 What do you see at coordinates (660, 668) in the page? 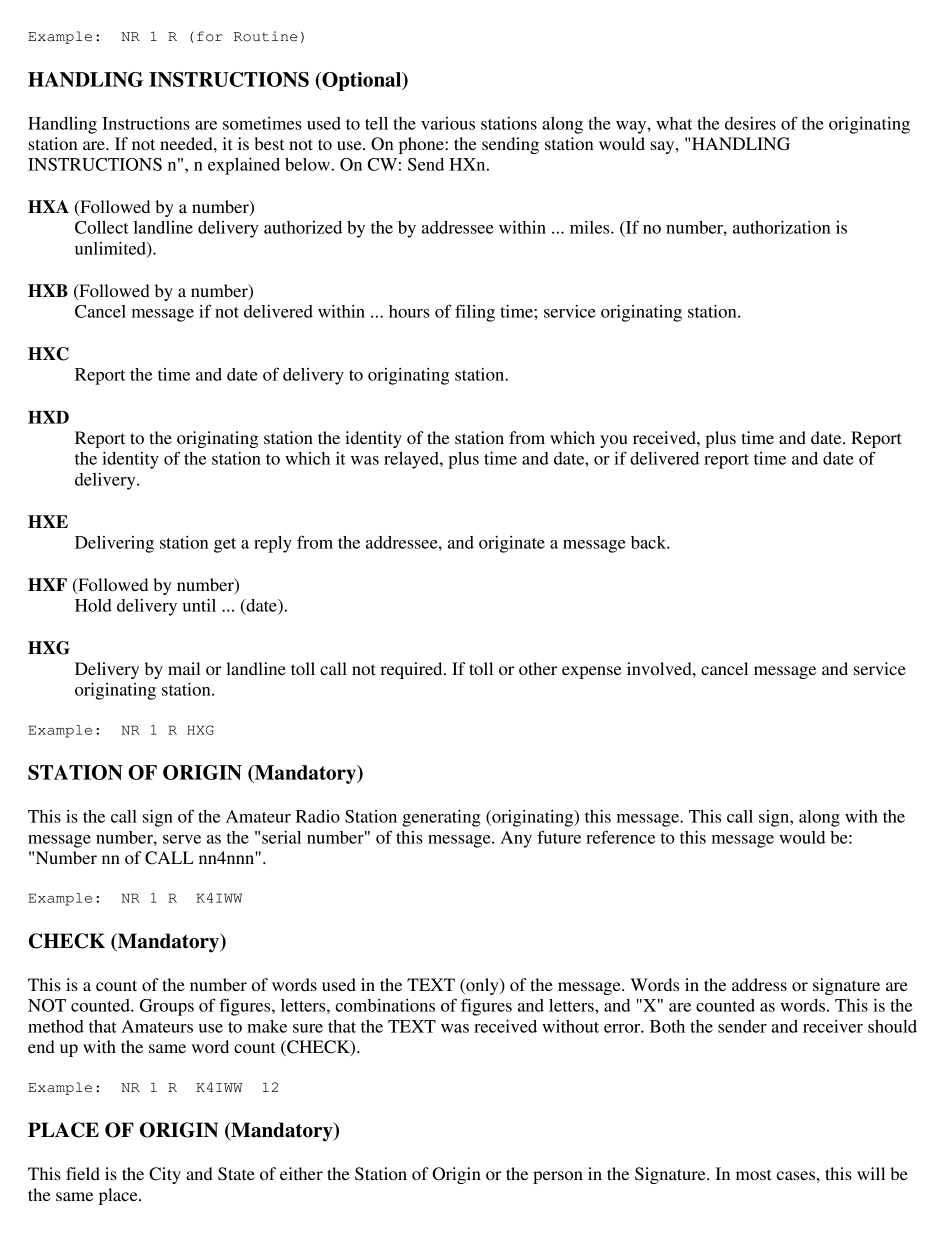
I see `involved` at bounding box center [660, 668].
